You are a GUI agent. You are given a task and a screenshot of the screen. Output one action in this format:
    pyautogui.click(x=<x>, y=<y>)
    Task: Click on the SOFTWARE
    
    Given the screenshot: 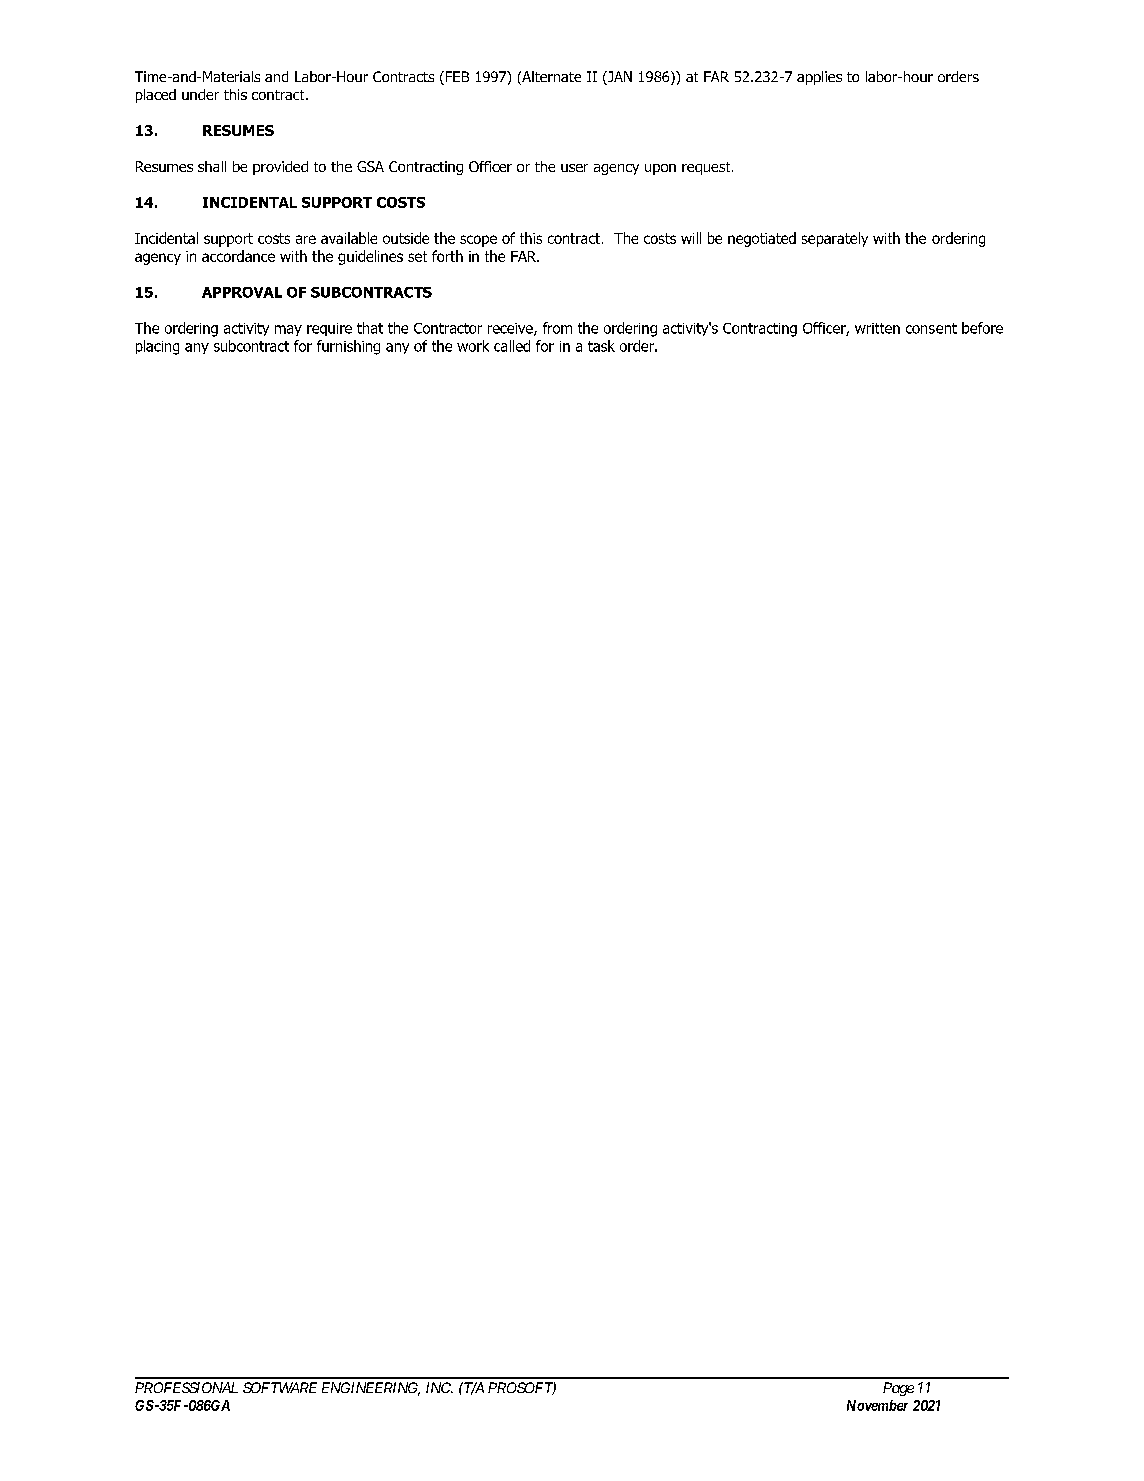 What is the action you would take?
    pyautogui.click(x=280, y=1387)
